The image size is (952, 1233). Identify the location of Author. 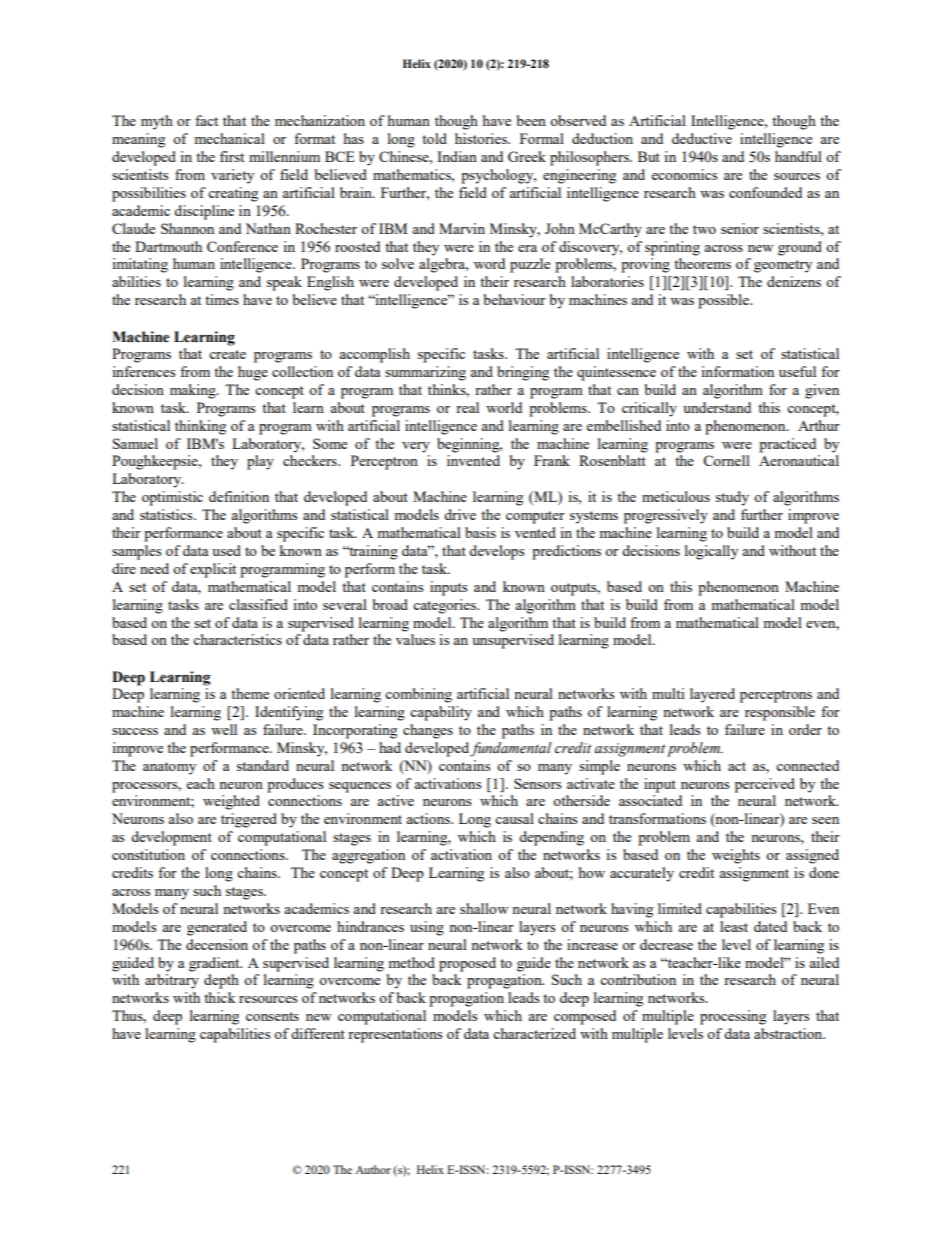
(373, 1169).
